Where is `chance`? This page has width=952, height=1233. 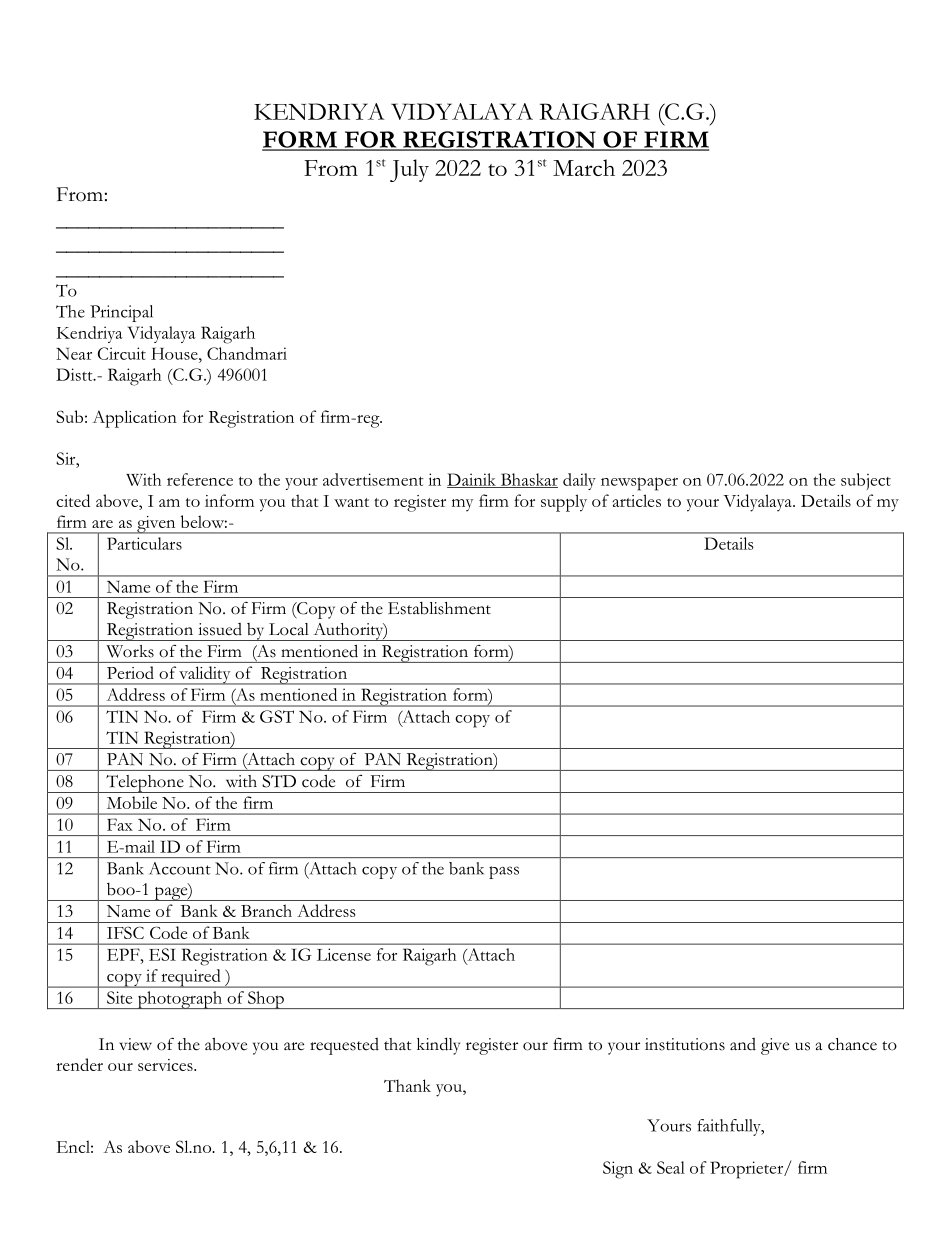
chance is located at coordinates (852, 1044).
